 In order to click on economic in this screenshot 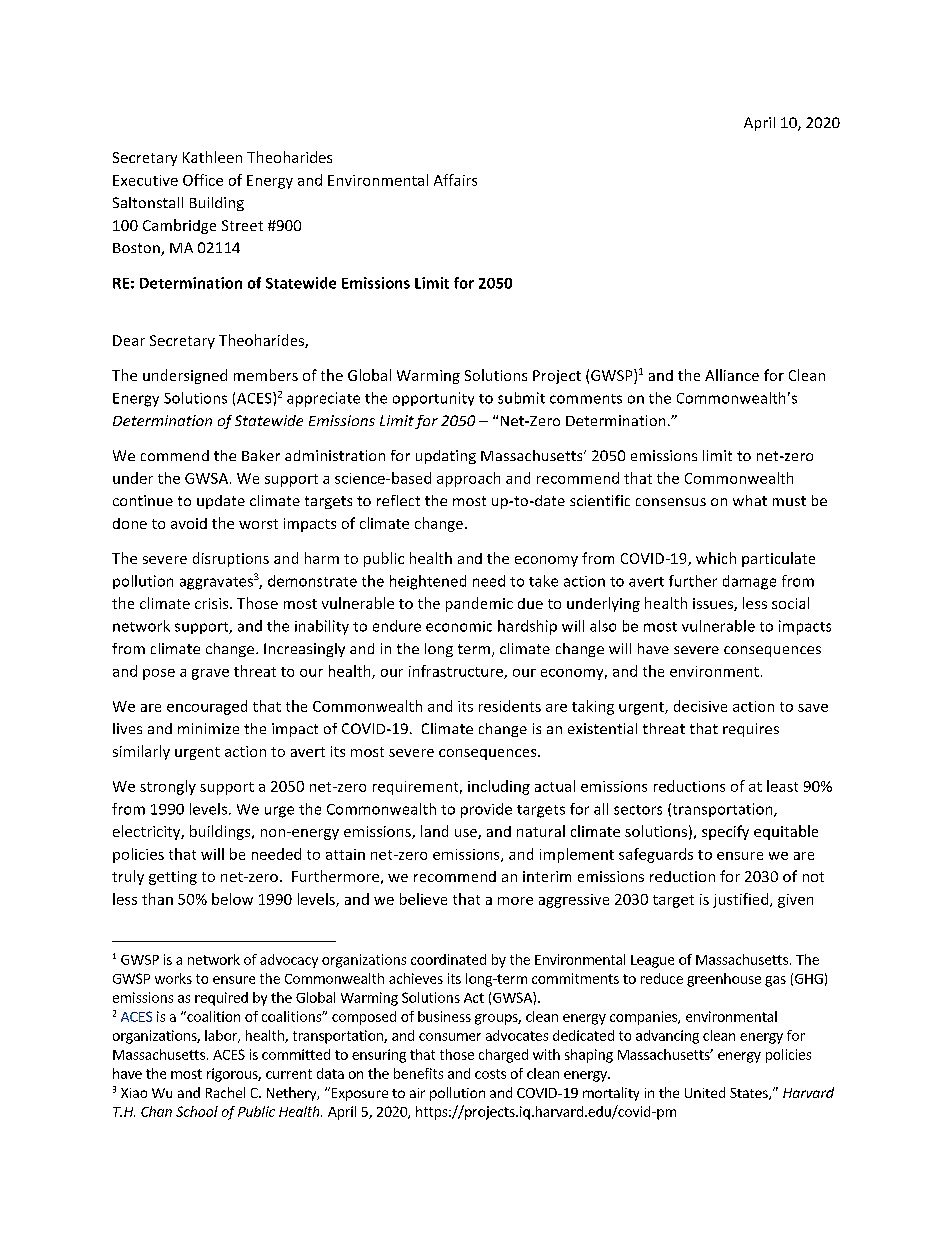, I will do `click(459, 626)`.
